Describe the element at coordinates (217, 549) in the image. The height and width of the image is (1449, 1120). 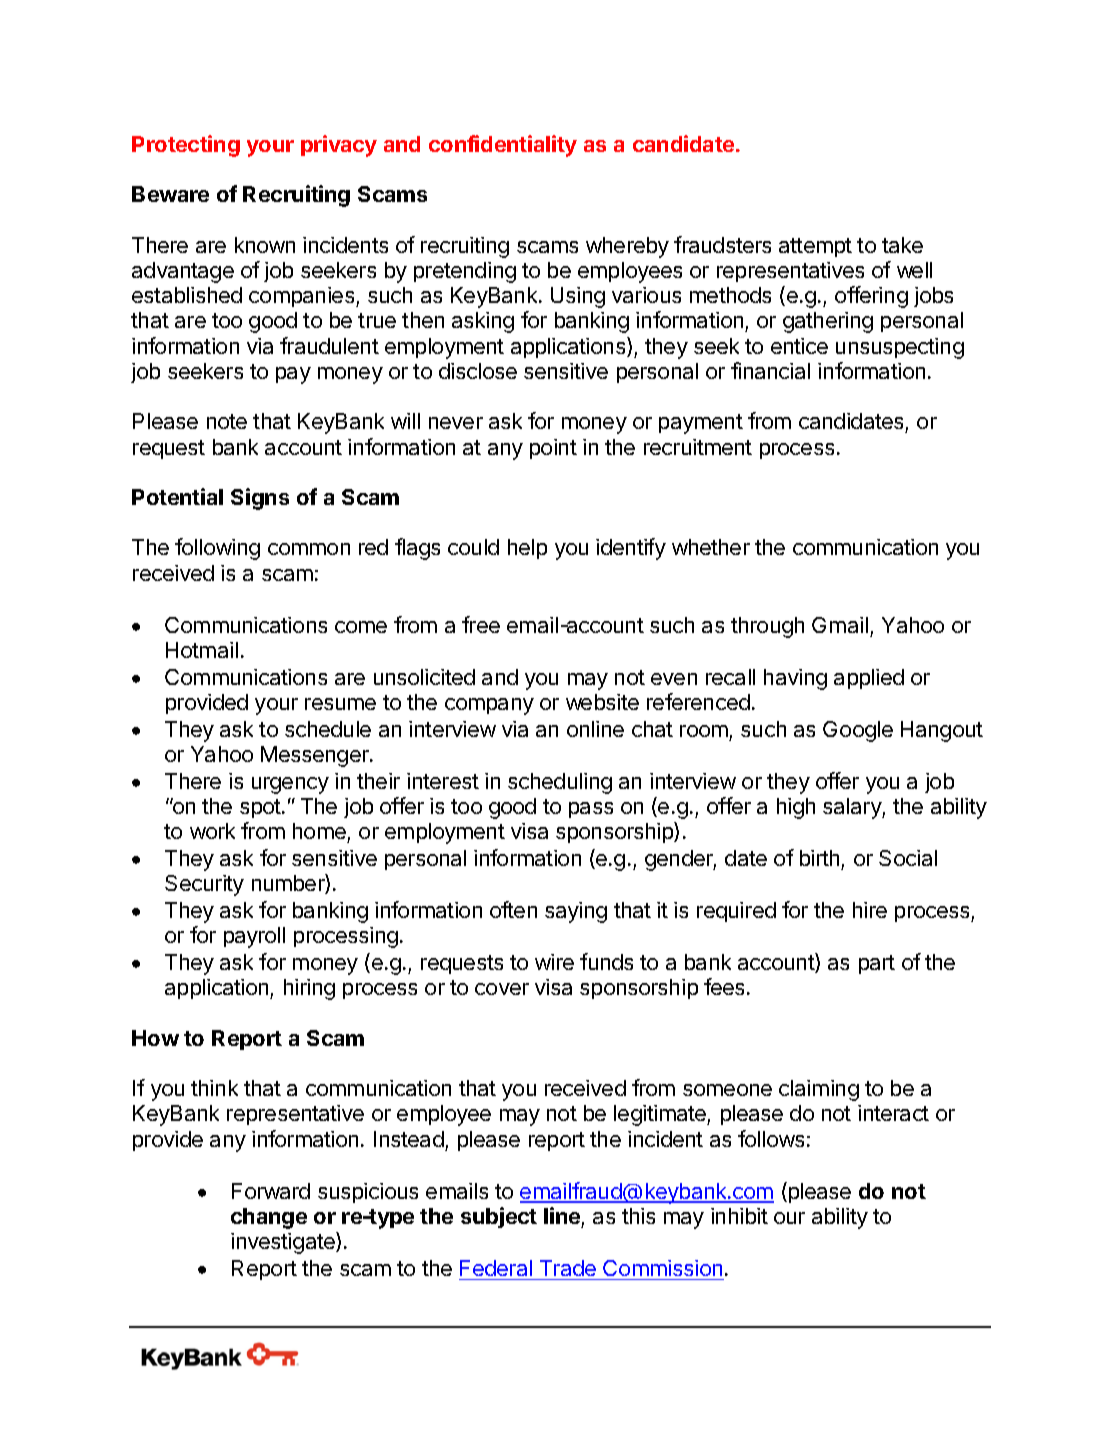
I see `following` at that location.
